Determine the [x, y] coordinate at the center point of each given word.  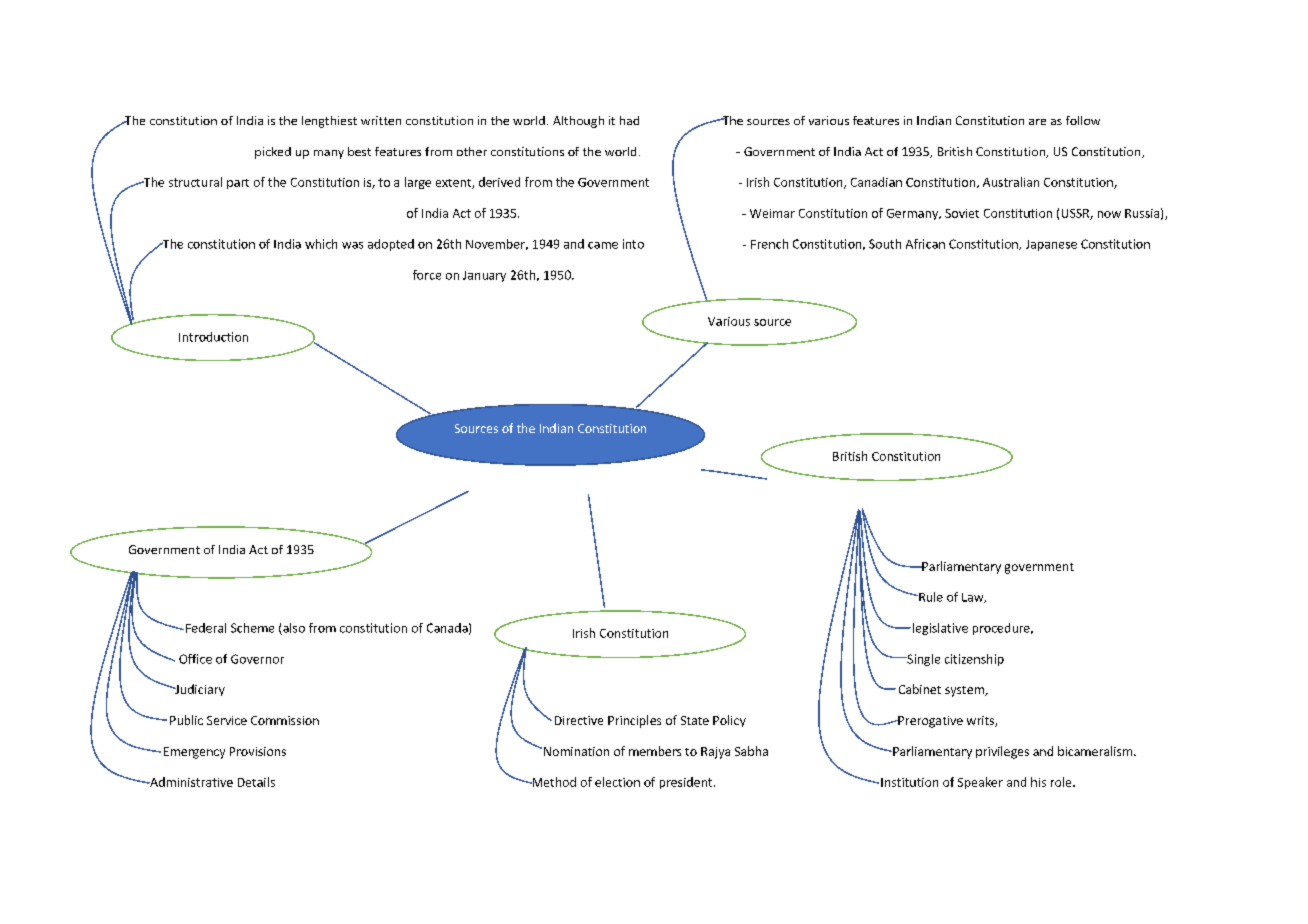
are [1037, 122]
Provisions [258, 751]
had [629, 120]
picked [273, 153]
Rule [930, 597]
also [293, 629]
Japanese [1051, 245]
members [655, 751]
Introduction [213, 337]
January [484, 276]
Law [974, 598]
